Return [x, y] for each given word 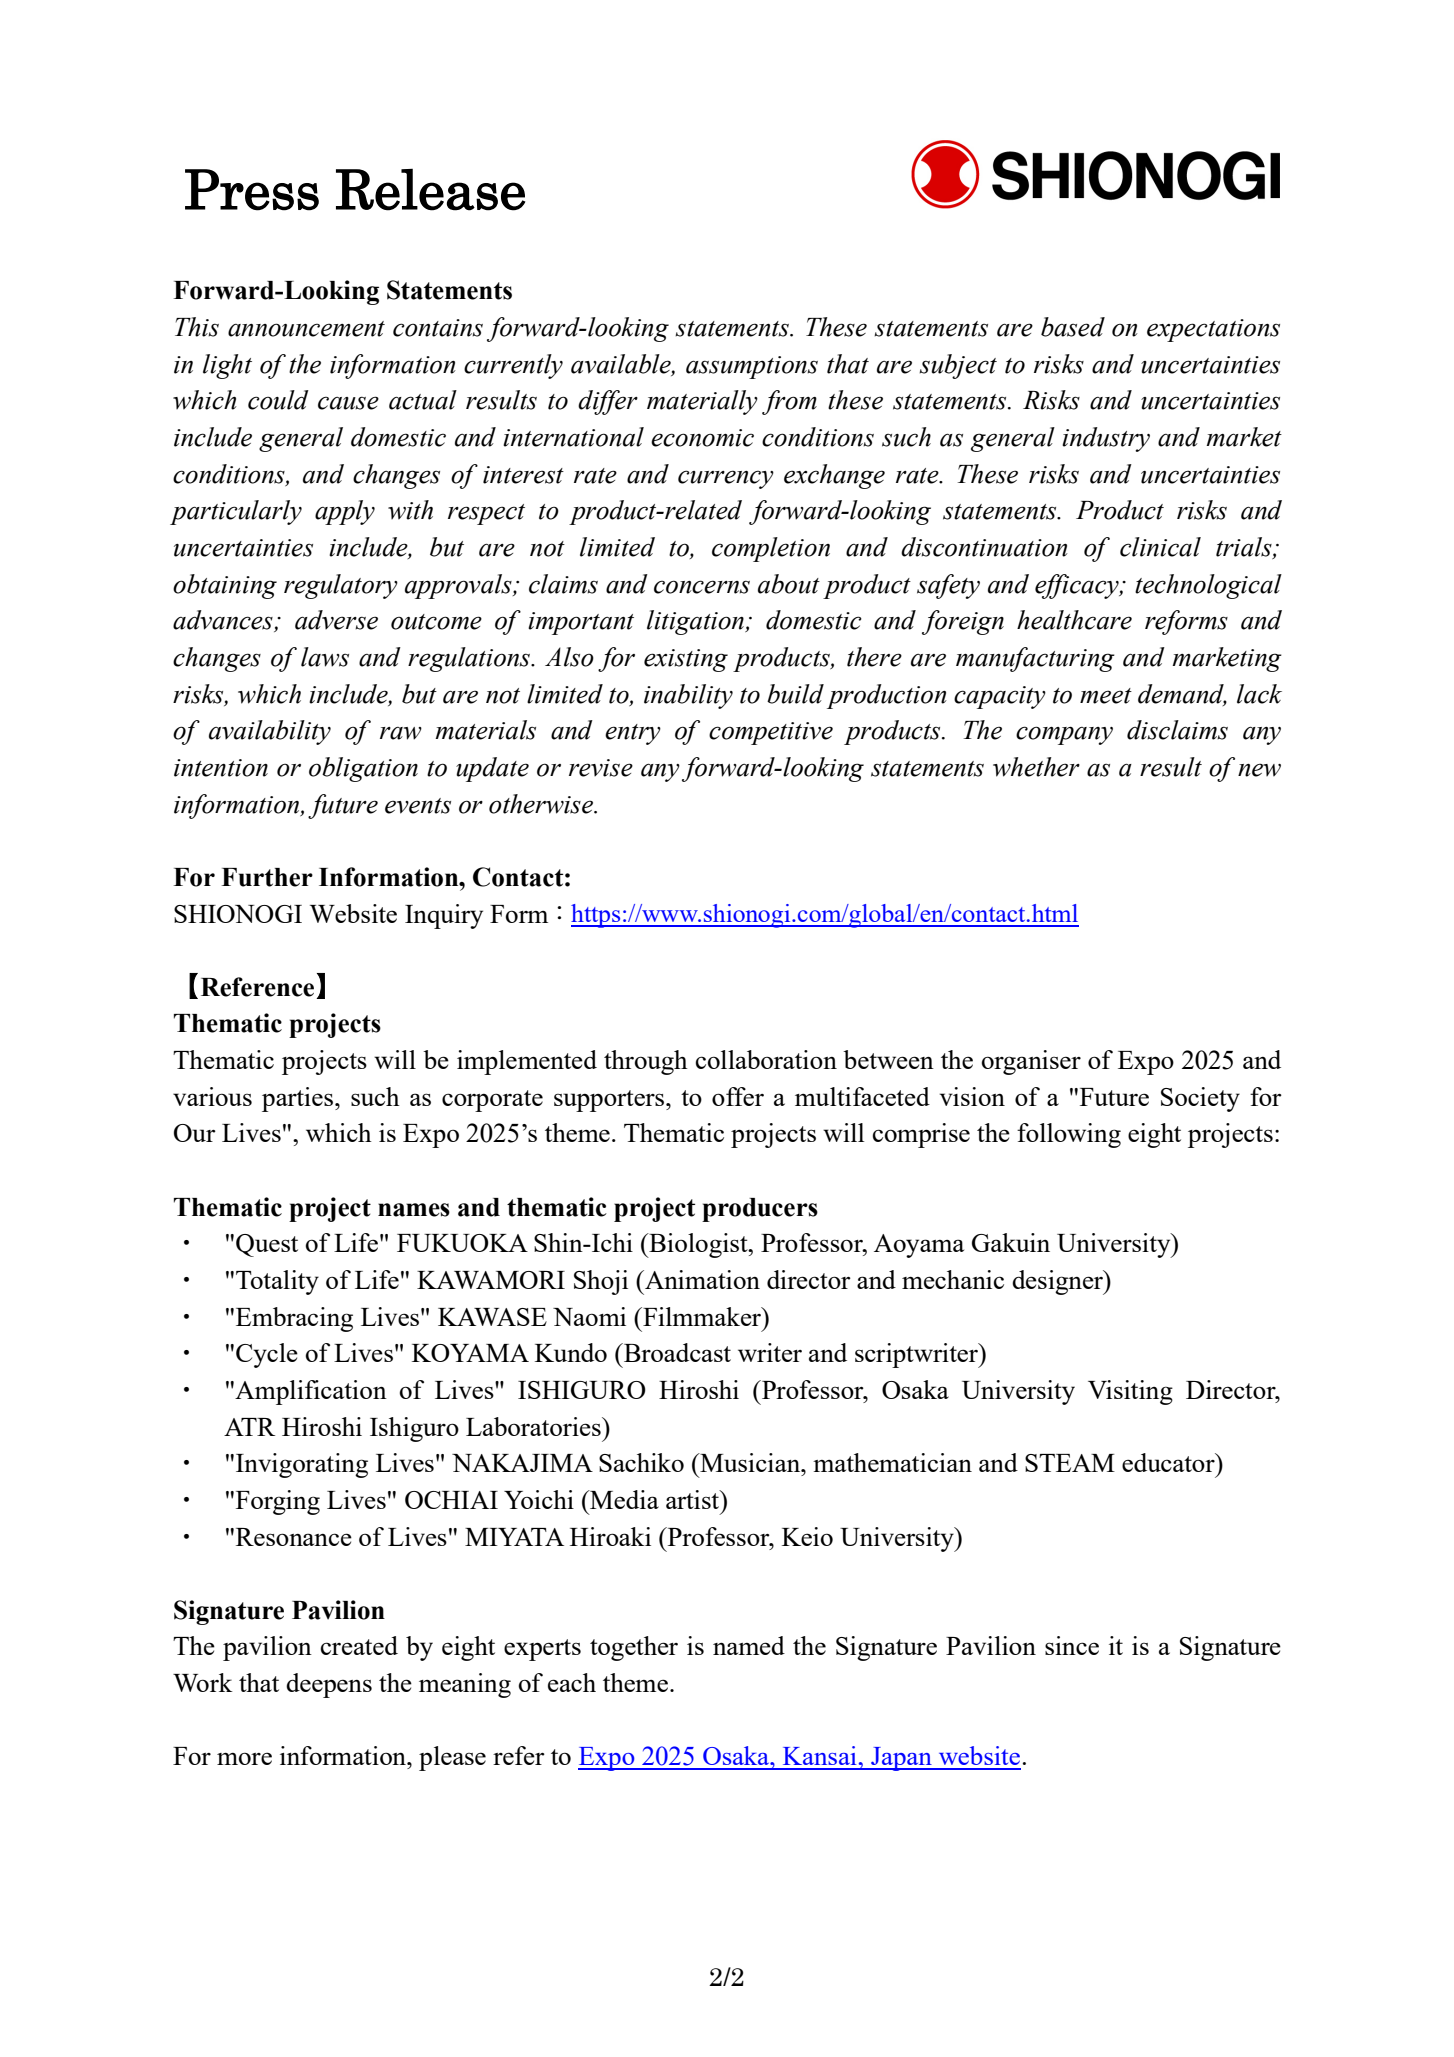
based [1073, 327]
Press [252, 190]
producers [760, 1210]
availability [270, 732]
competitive [771, 733]
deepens [329, 1685]
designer [1058, 1282]
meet [1106, 696]
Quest [267, 1245]
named [749, 1645]
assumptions [752, 367]
